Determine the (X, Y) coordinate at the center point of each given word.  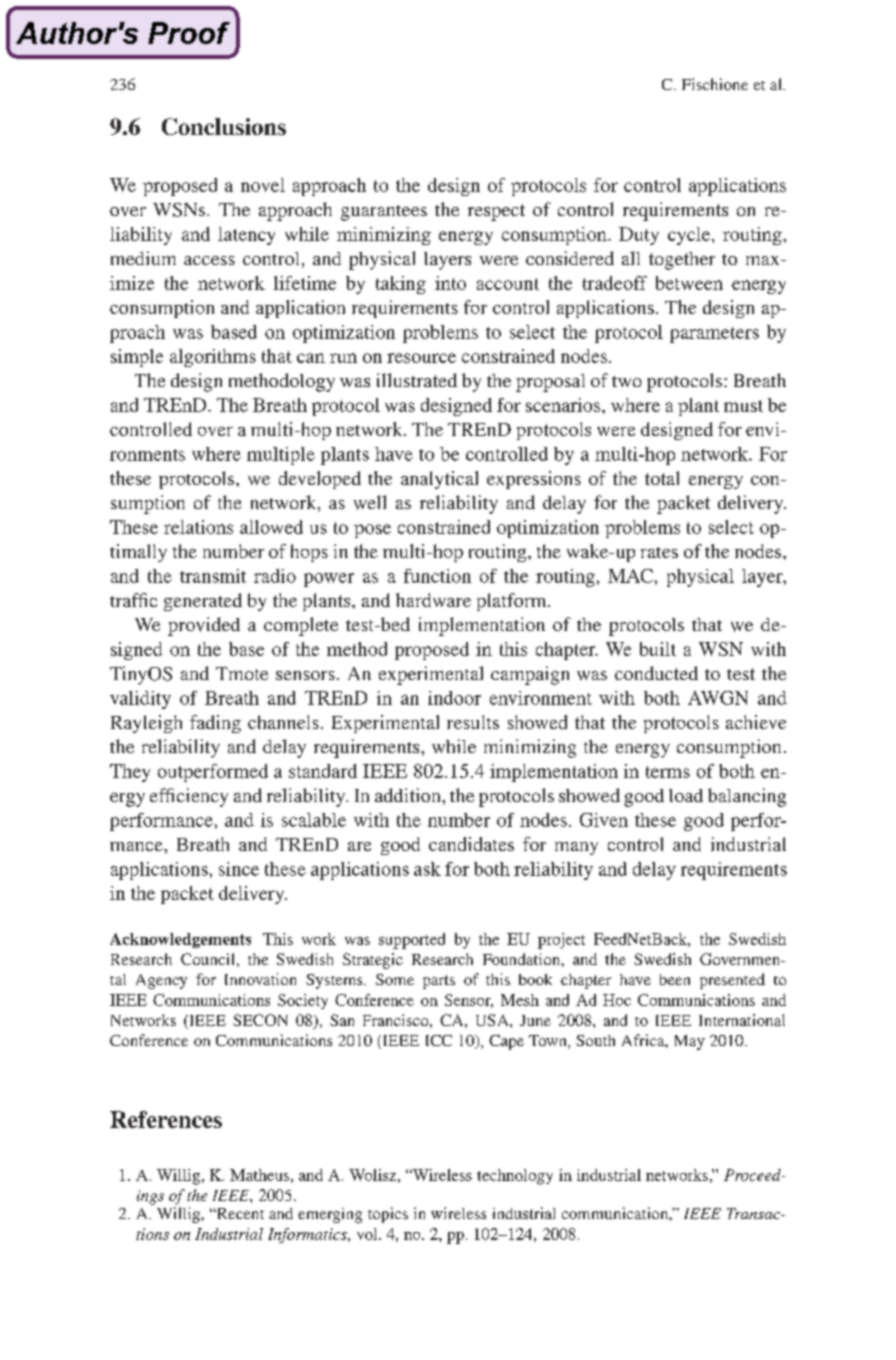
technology (515, 1177)
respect (496, 212)
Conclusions (224, 126)
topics (388, 1215)
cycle (689, 236)
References (166, 1119)
